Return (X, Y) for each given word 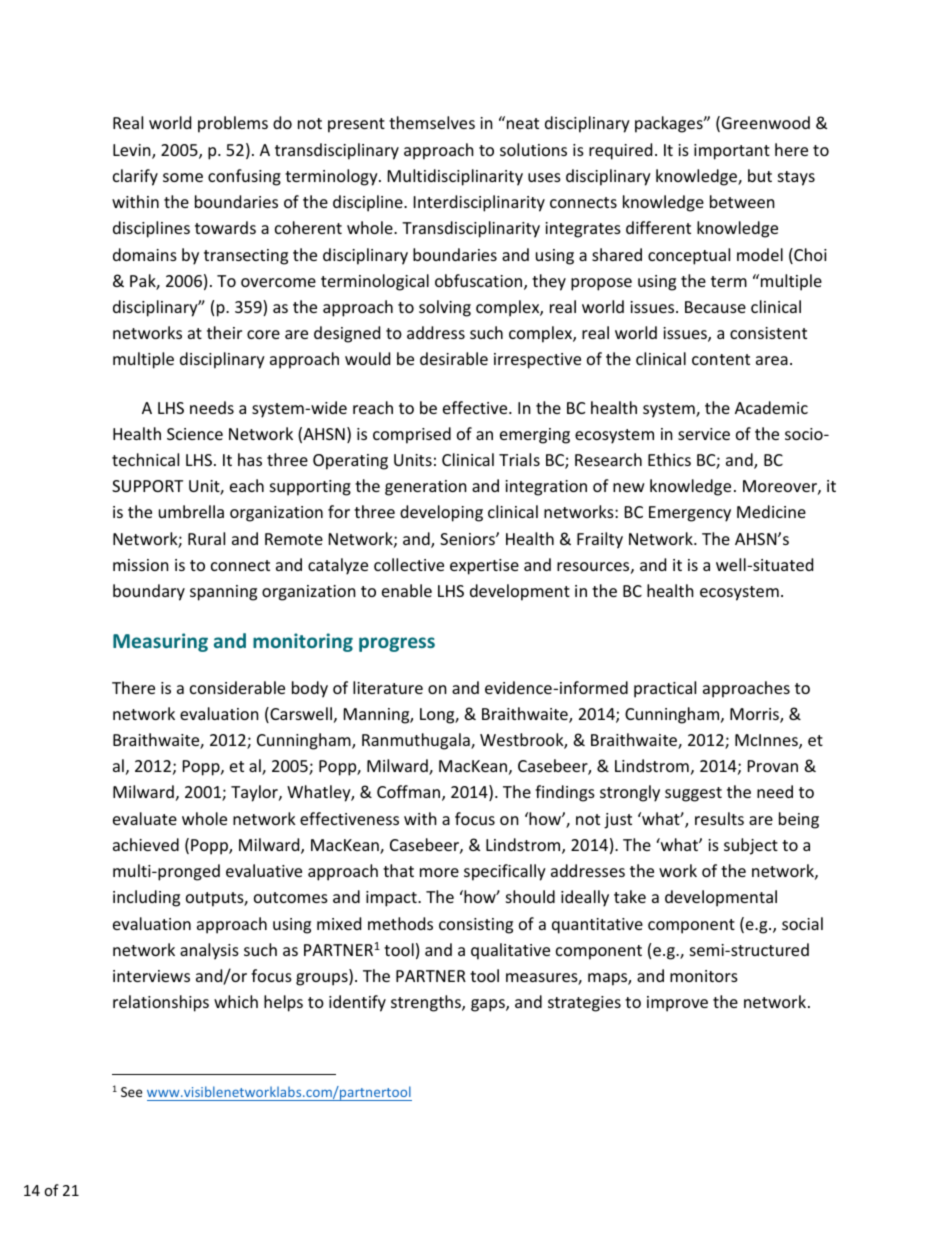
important (732, 152)
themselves (432, 122)
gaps (489, 1005)
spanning (223, 593)
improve (677, 1004)
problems (233, 124)
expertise (484, 567)
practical (665, 689)
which (236, 1001)
